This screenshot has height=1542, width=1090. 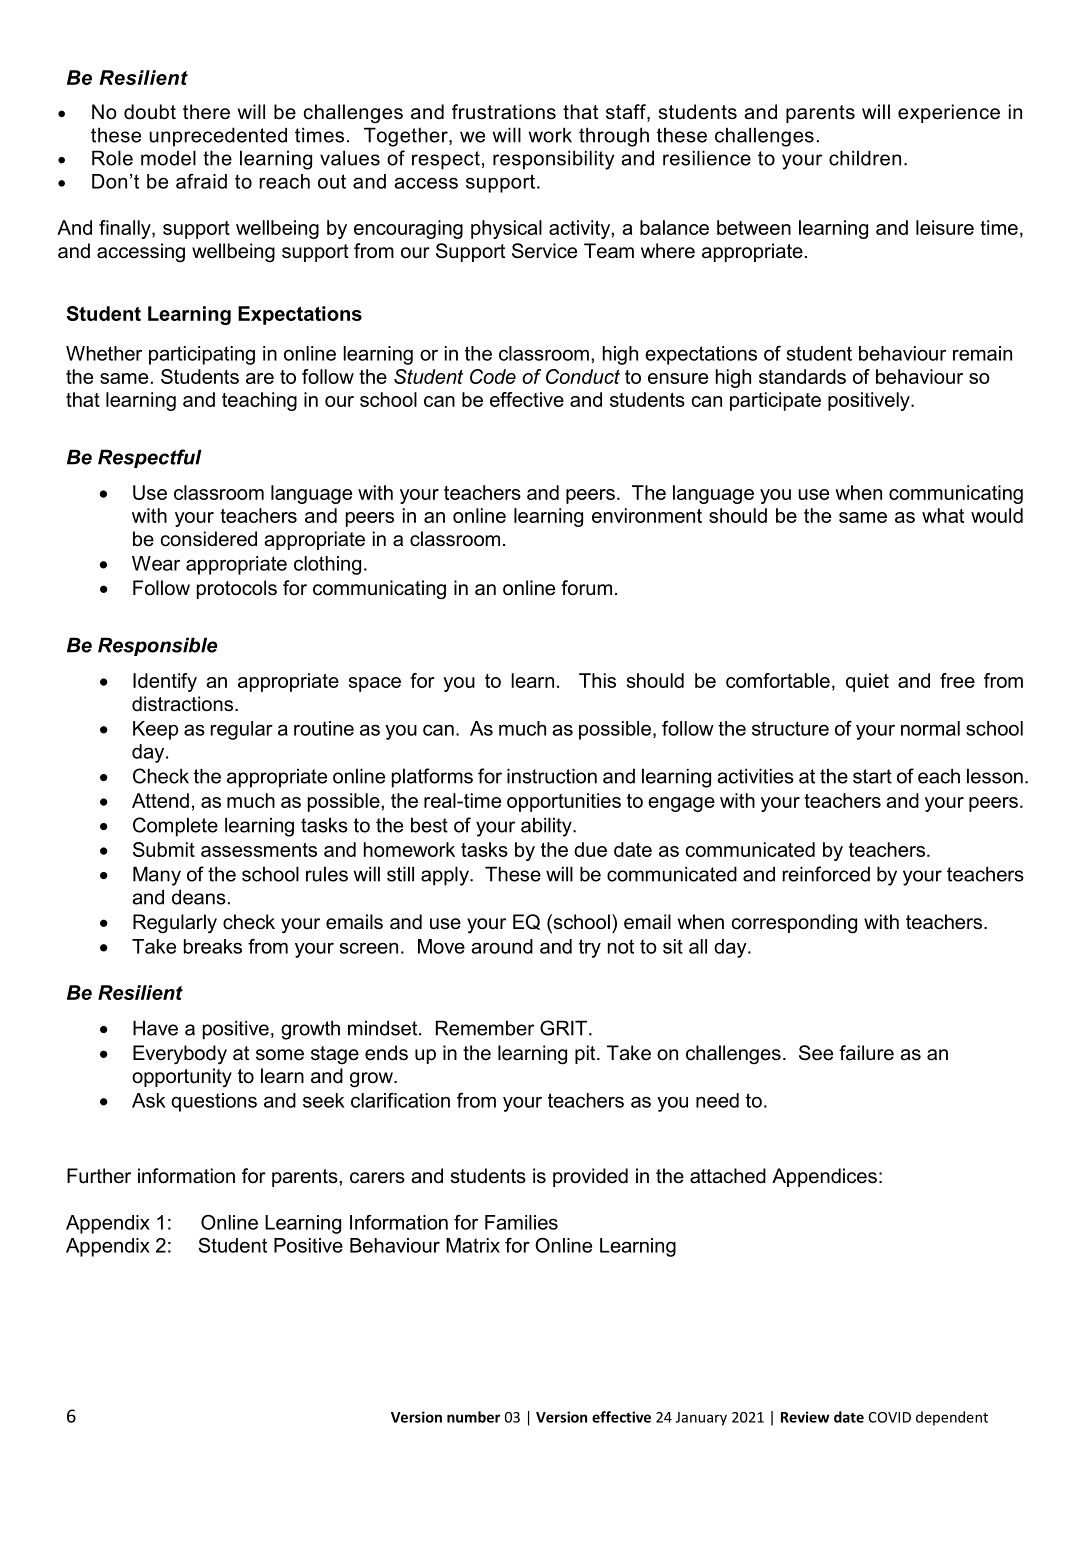 What do you see at coordinates (872, 776) in the screenshot?
I see `start` at bounding box center [872, 776].
